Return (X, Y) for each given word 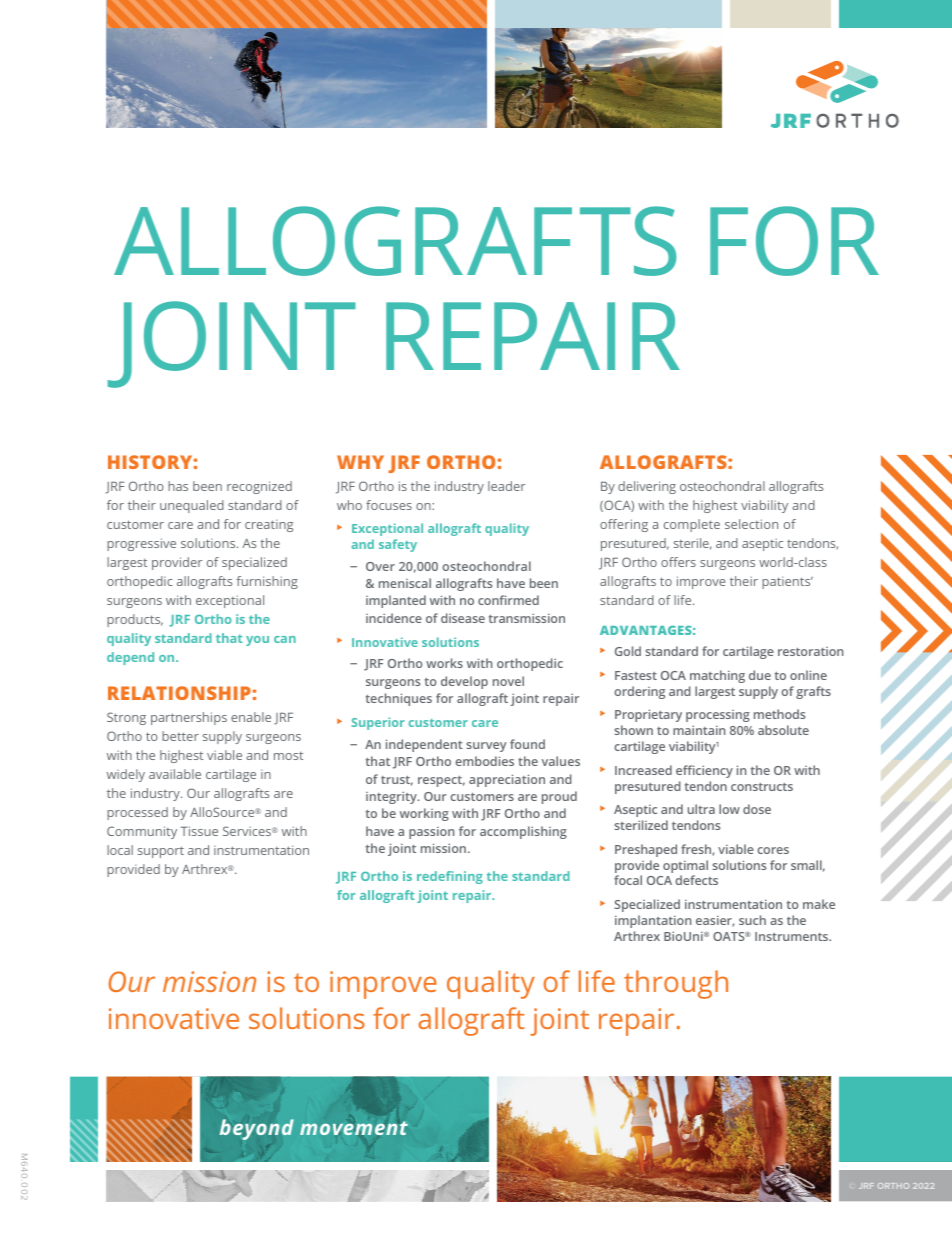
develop (464, 682)
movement (354, 1128)
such (752, 920)
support (161, 852)
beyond (257, 1129)
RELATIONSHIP (180, 693)
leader (506, 486)
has (178, 486)
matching (717, 676)
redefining (450, 877)
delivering (647, 487)
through (676, 984)
